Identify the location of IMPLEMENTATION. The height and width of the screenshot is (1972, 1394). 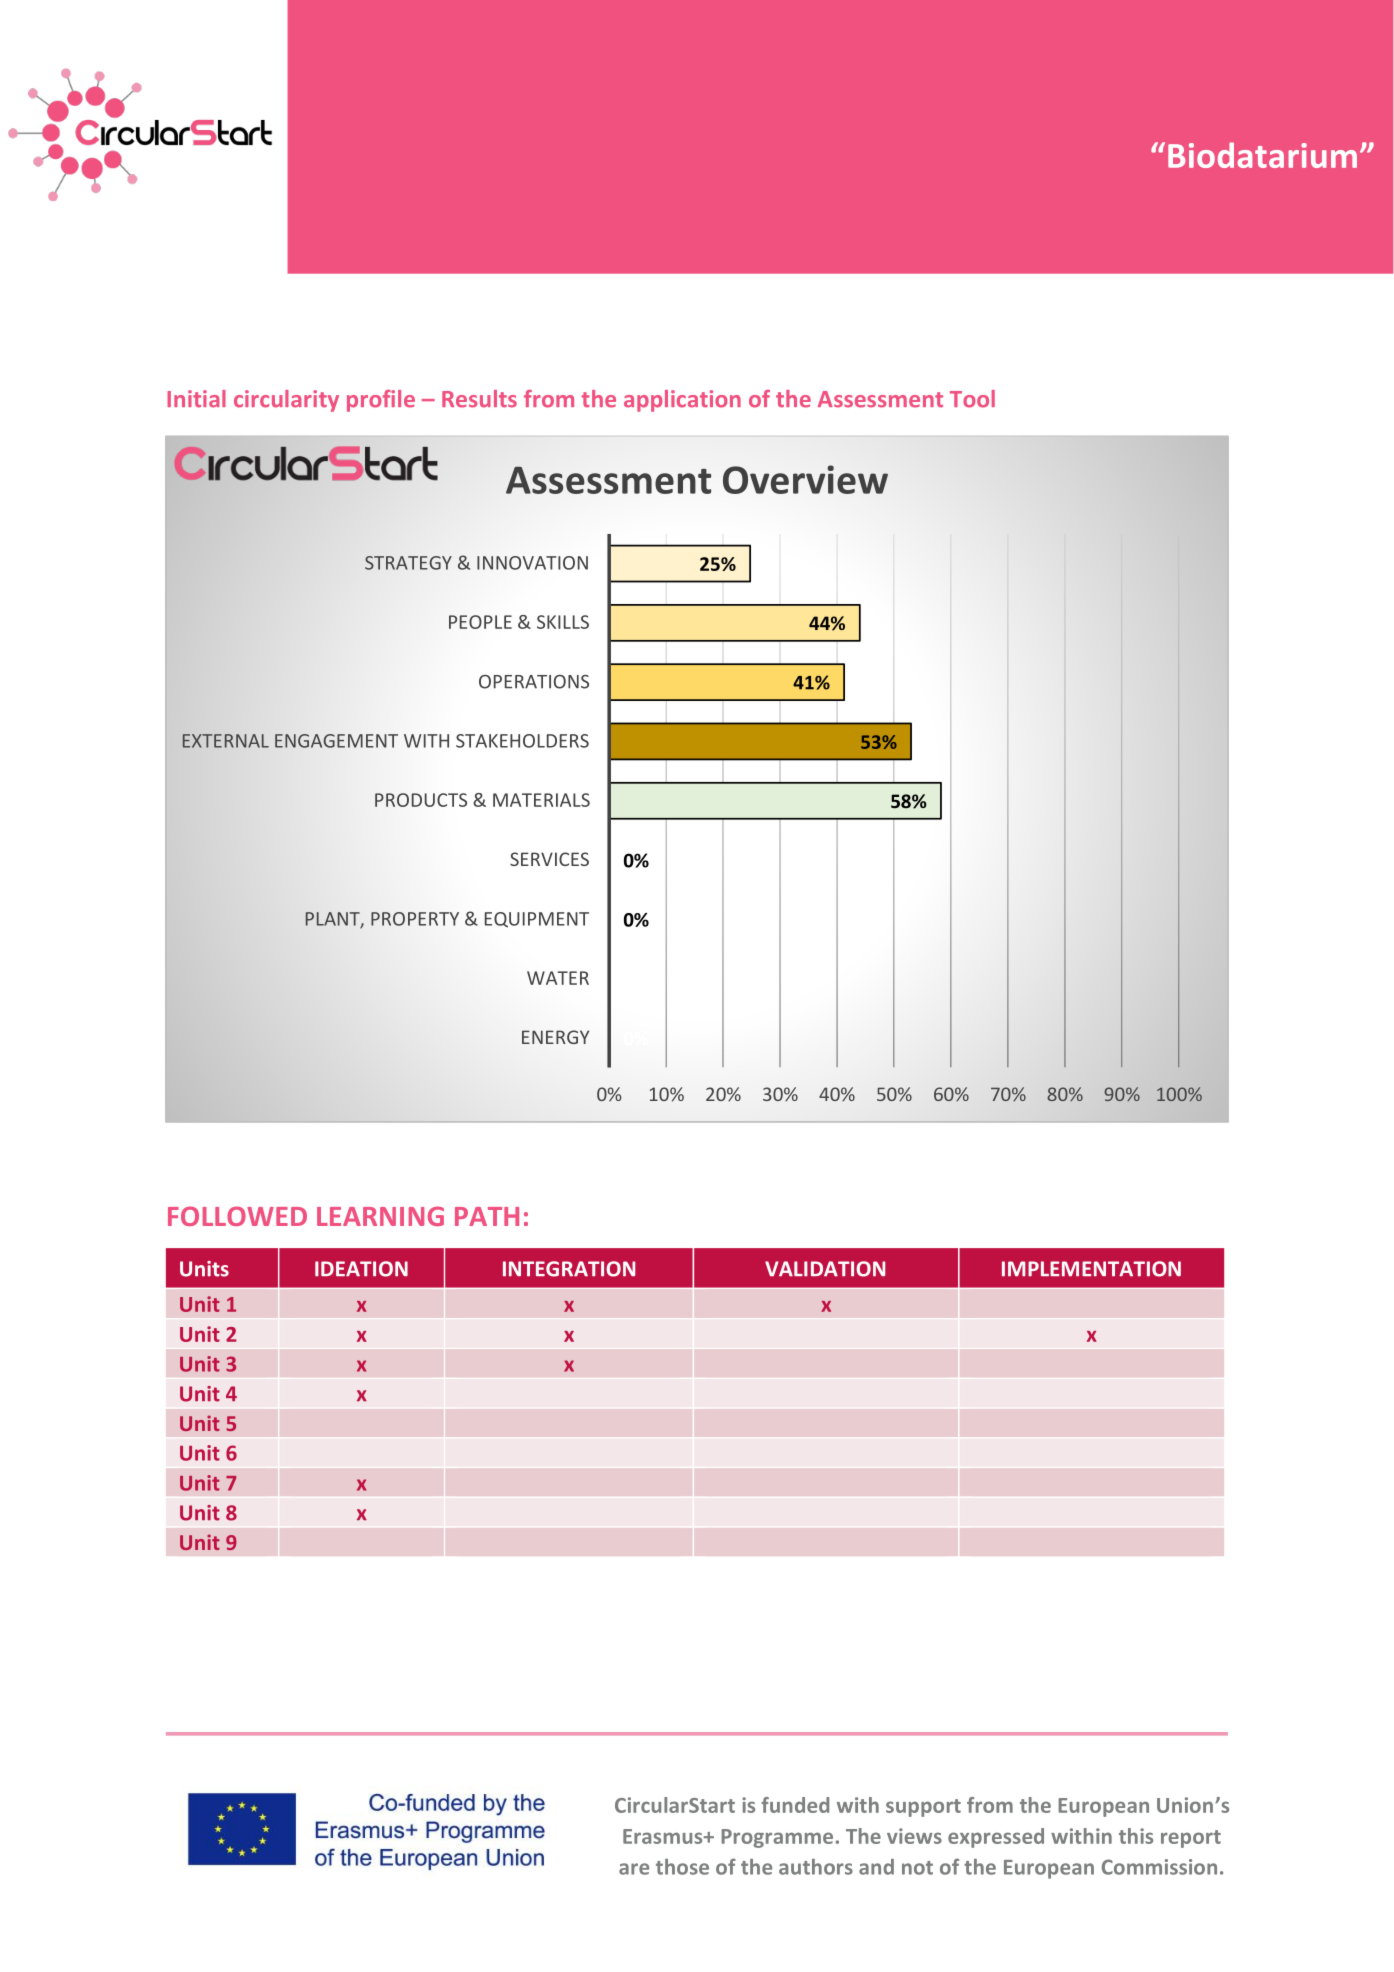
(1091, 1269).
